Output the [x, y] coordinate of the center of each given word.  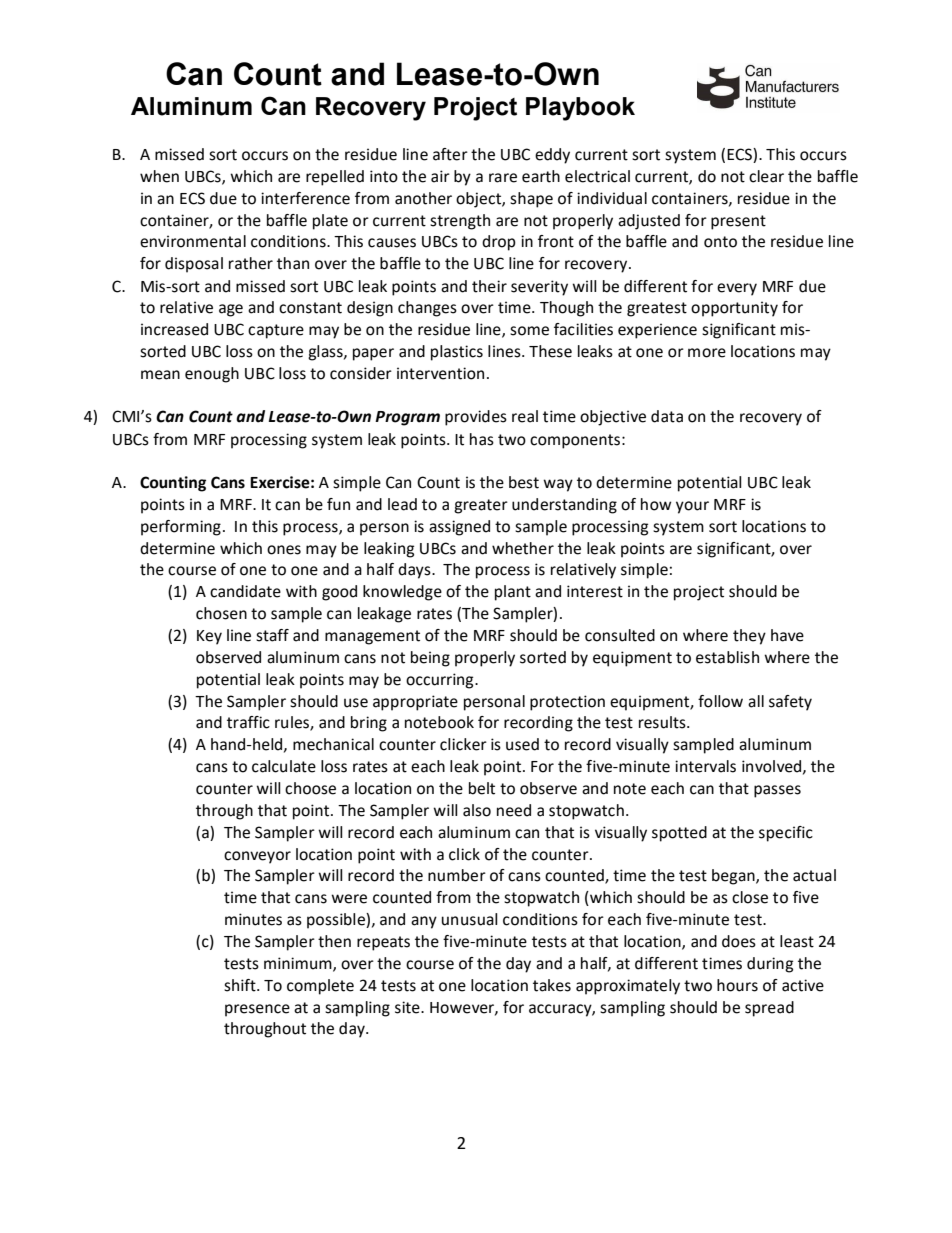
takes [552, 985]
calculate [284, 766]
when [159, 176]
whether [523, 548]
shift [241, 985]
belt [482, 788]
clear [766, 176]
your [692, 507]
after [450, 154]
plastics [457, 353]
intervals [705, 766]
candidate [245, 591]
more [707, 353]
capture [276, 331]
